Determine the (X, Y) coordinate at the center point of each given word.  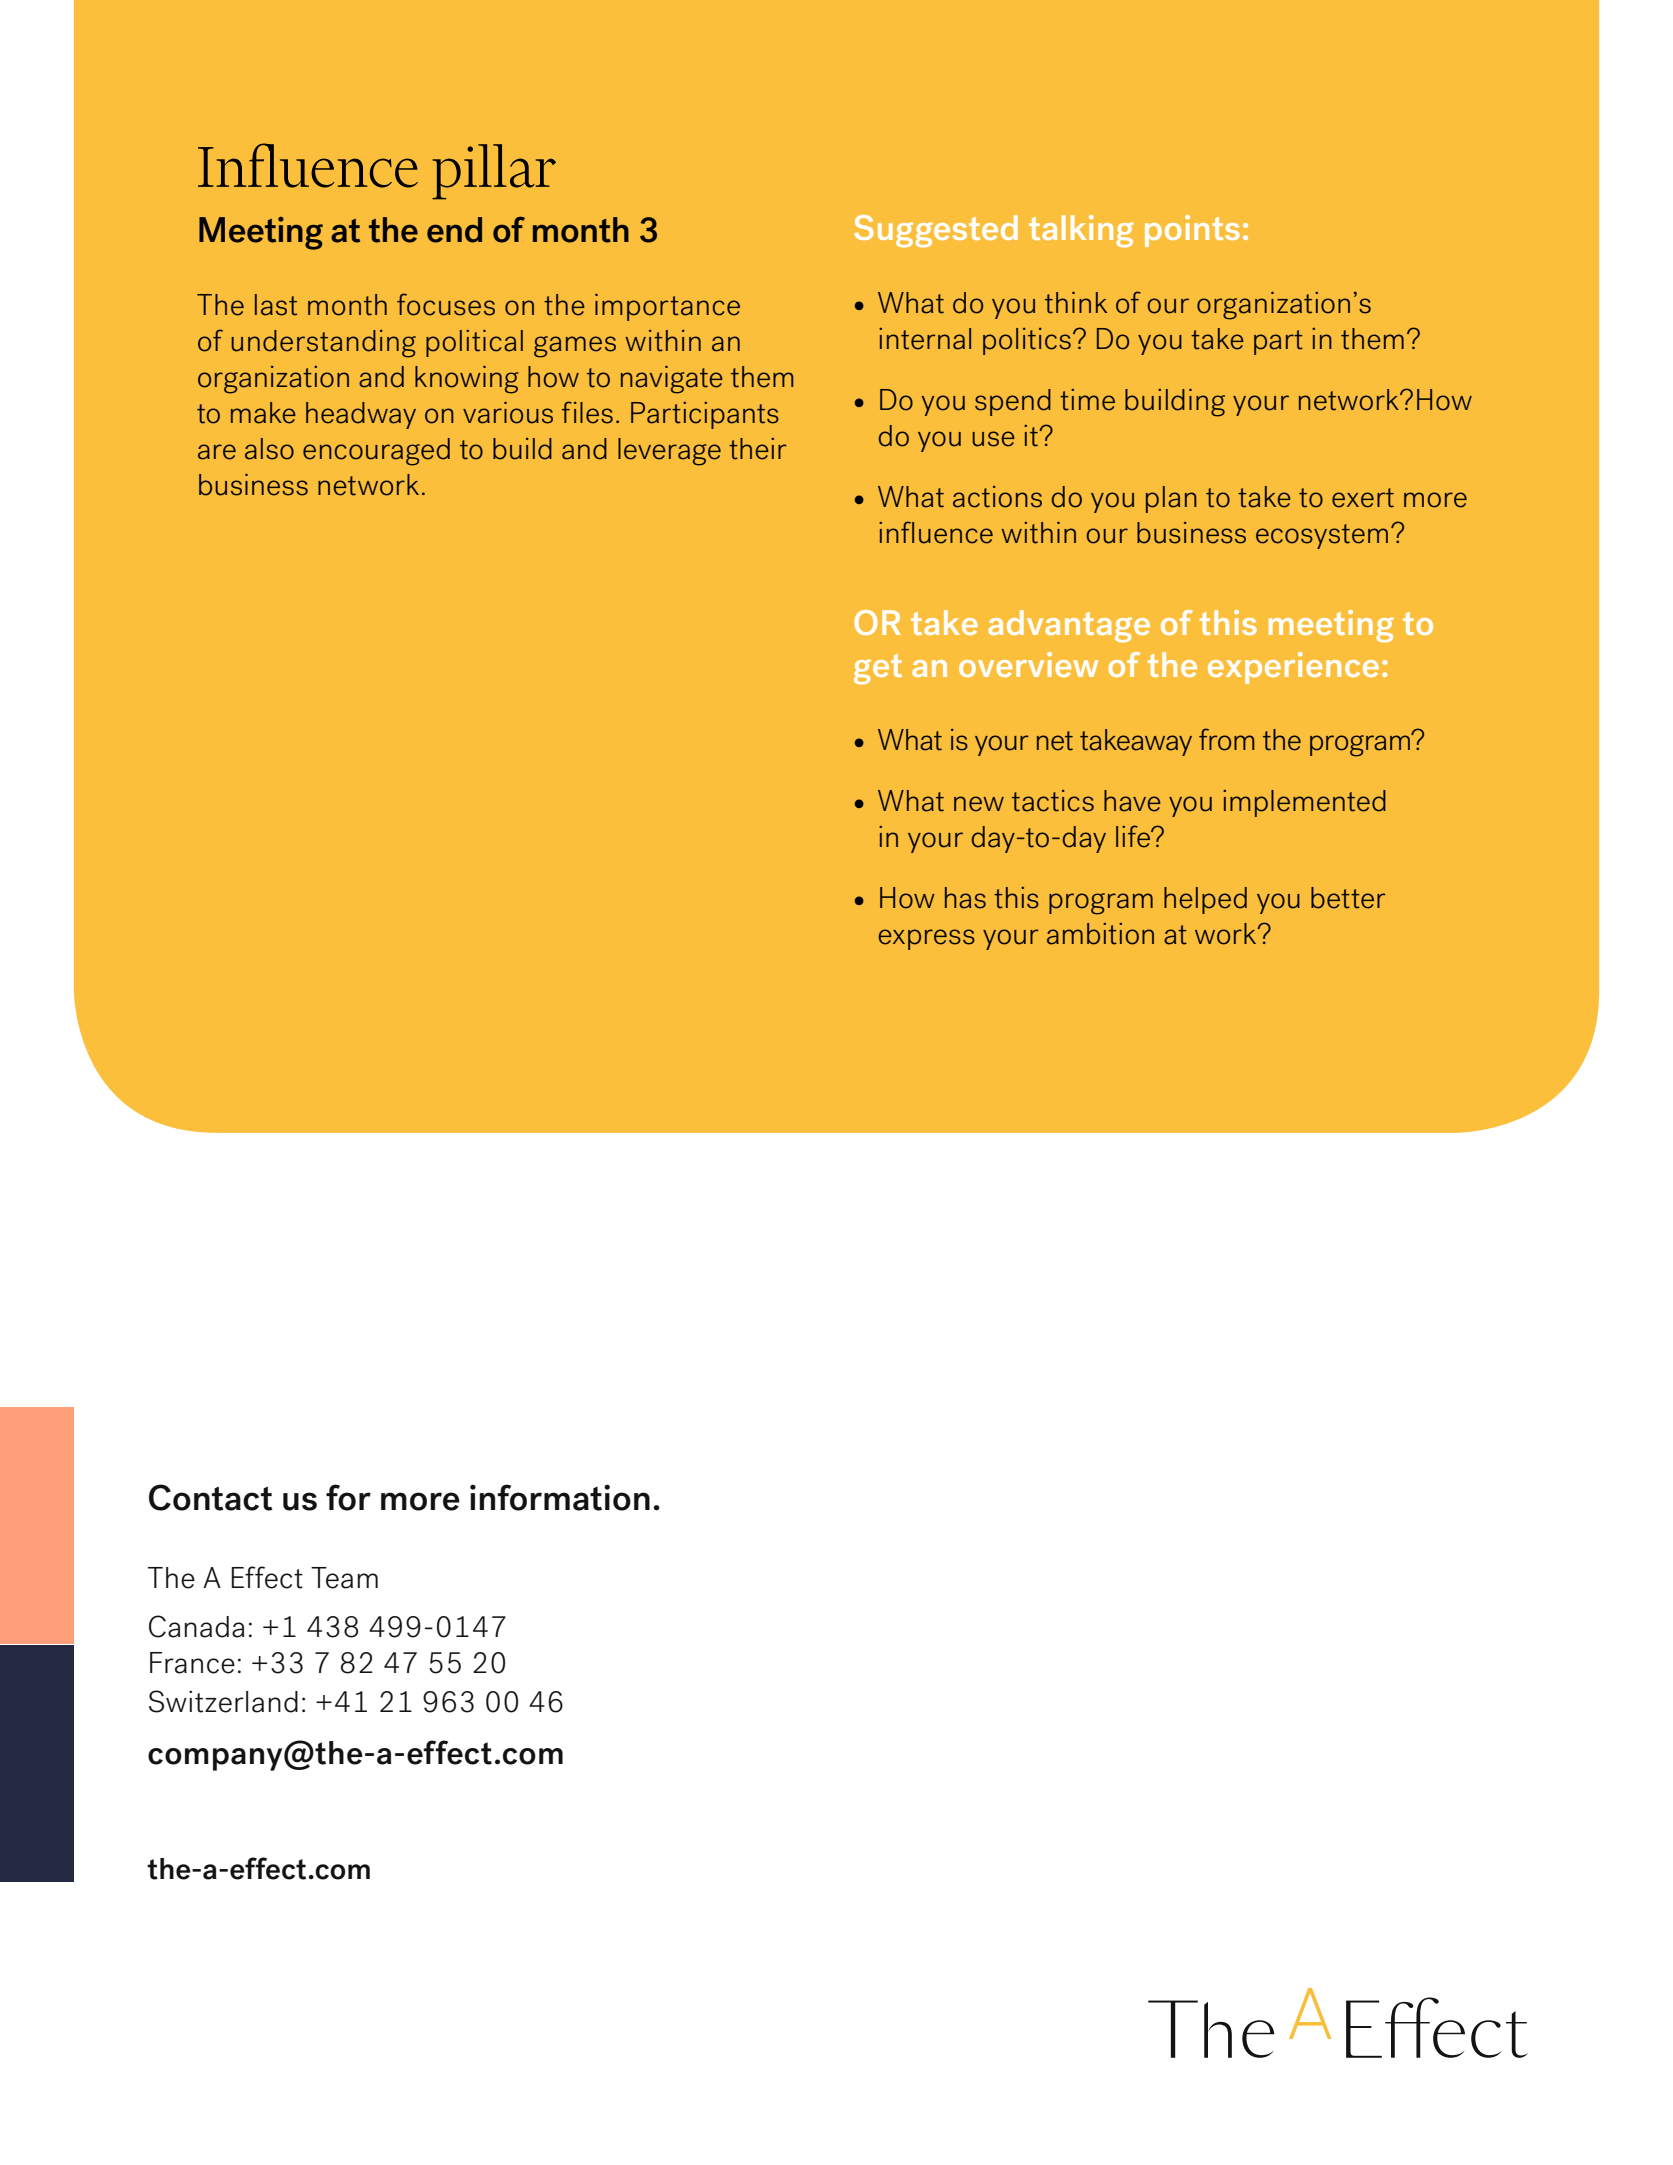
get (878, 669)
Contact (211, 1497)
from (1226, 739)
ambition (1100, 934)
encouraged (376, 452)
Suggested (936, 231)
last (276, 305)
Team (344, 1578)
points (1192, 231)
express (927, 939)
